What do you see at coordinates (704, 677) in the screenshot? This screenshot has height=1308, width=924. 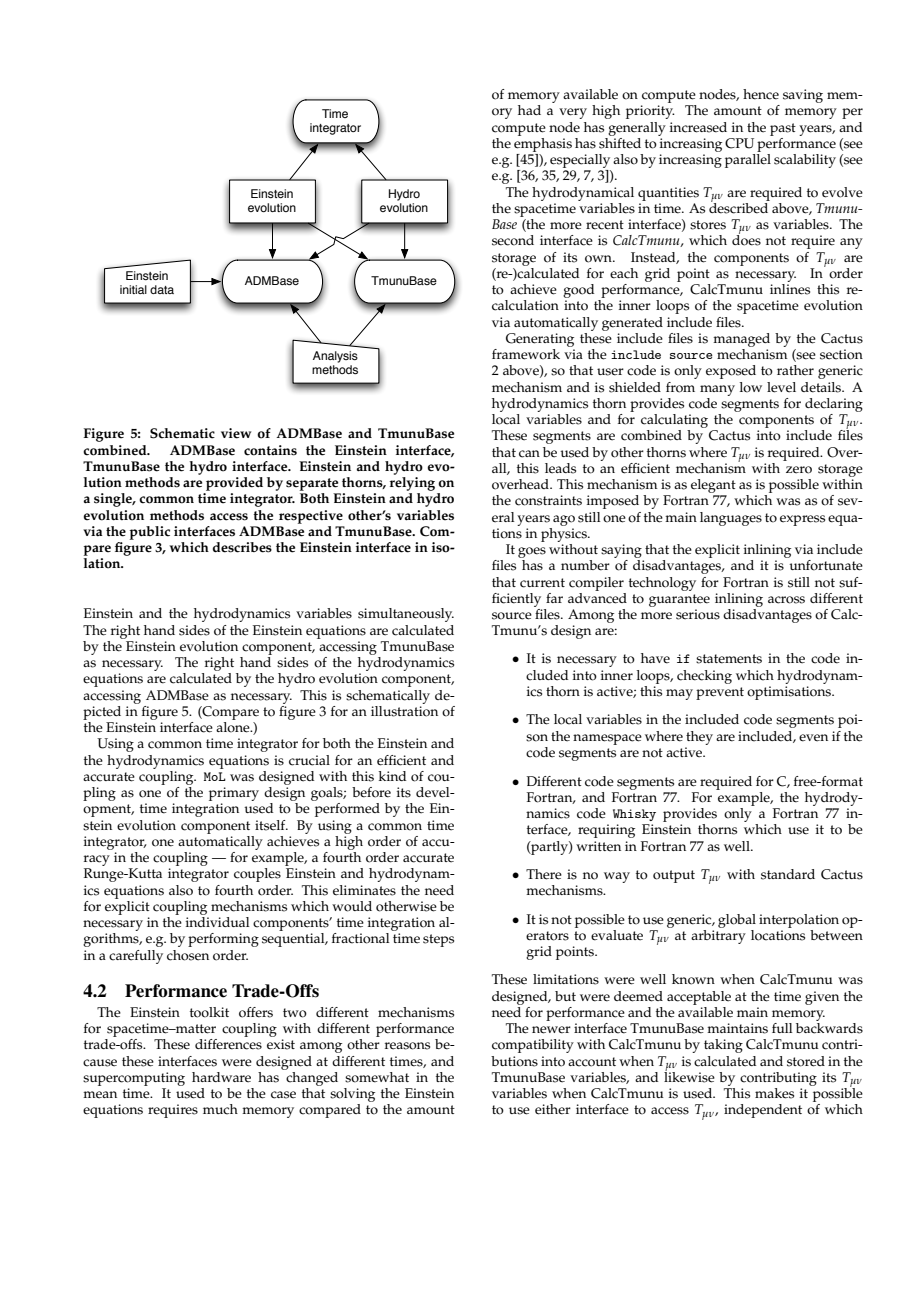 I see `checking` at bounding box center [704, 677].
